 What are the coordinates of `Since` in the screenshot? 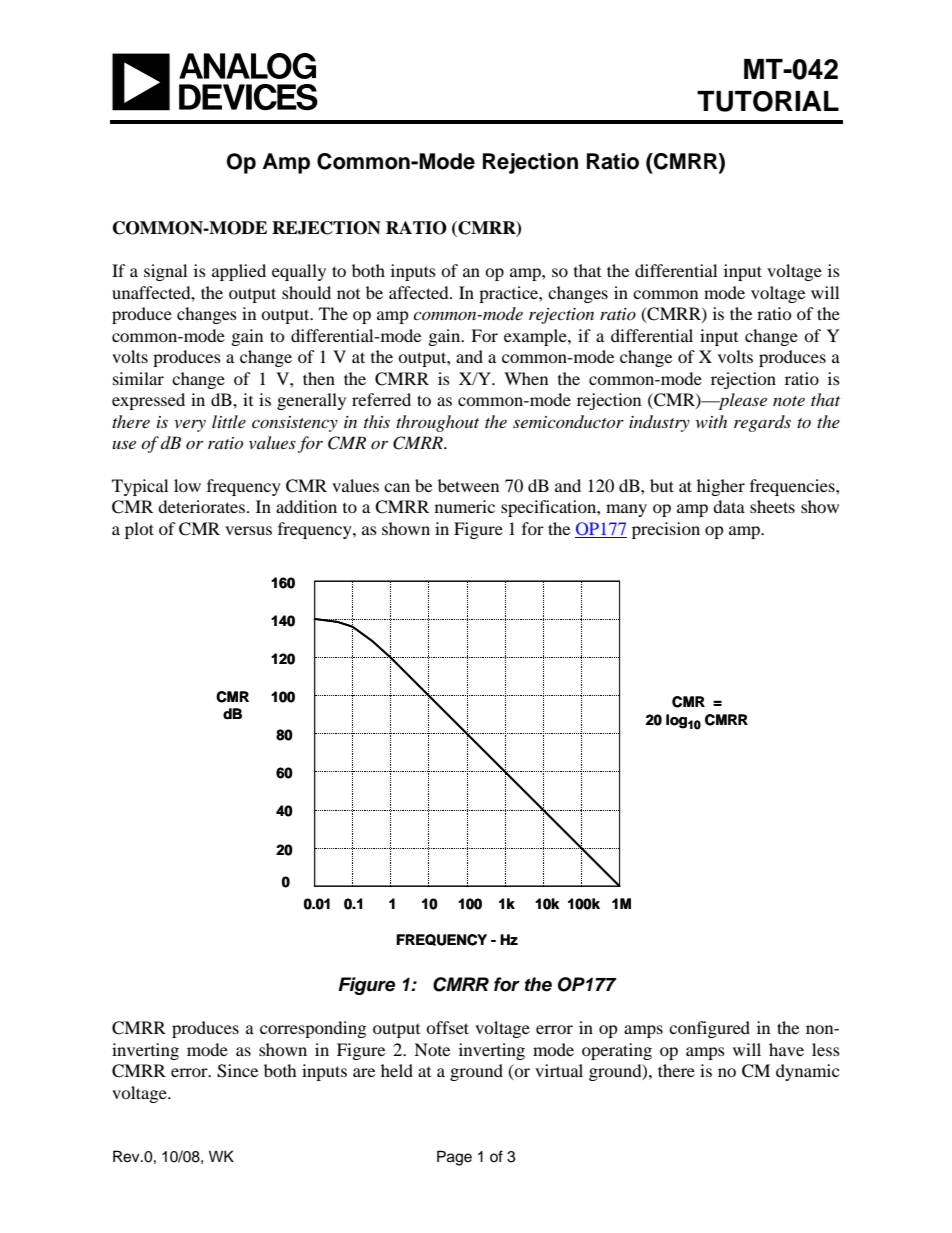 It's located at (237, 1071).
